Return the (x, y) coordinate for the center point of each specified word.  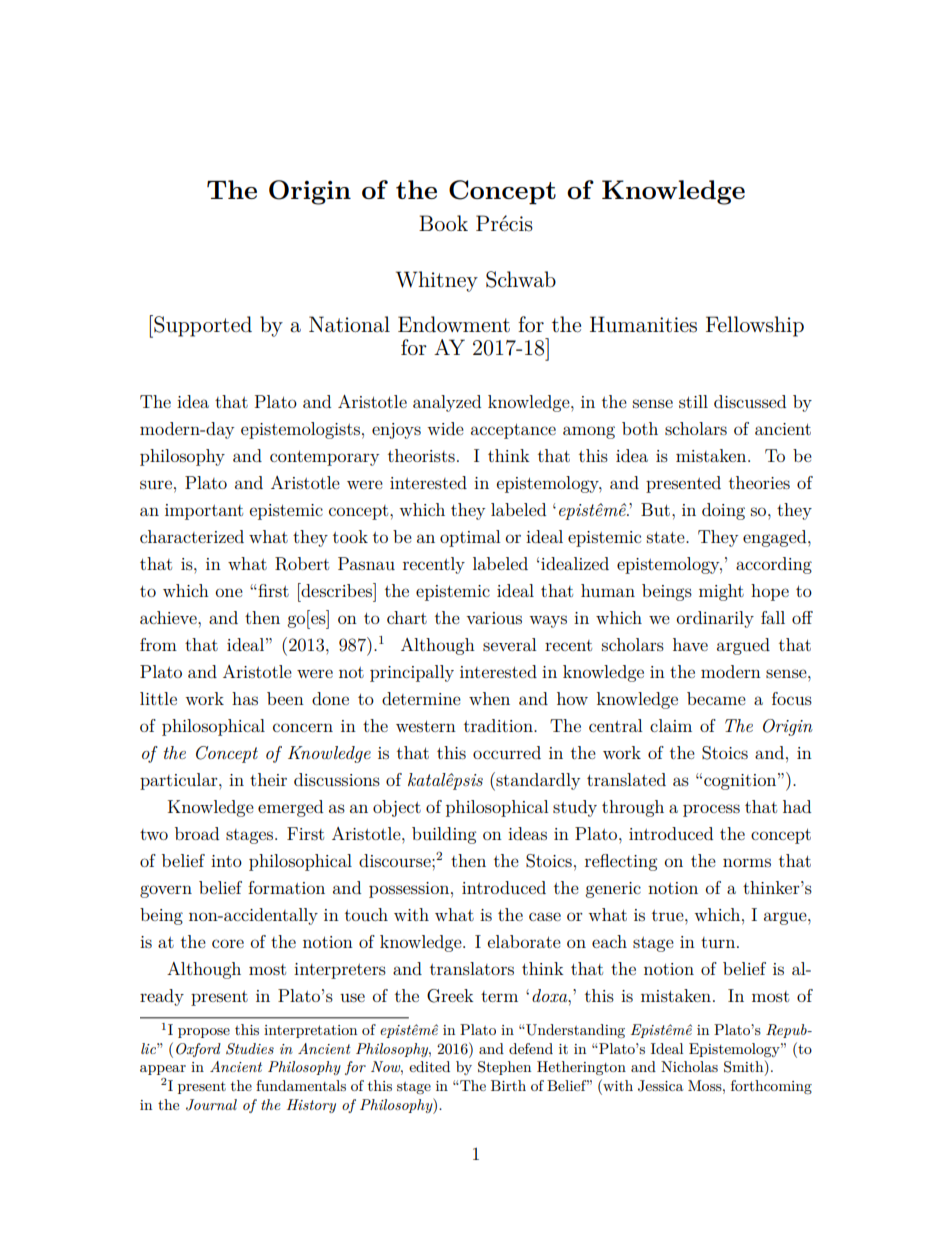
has (245, 698)
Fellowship (755, 326)
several (509, 644)
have (690, 644)
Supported (202, 326)
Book (443, 223)
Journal (211, 1105)
